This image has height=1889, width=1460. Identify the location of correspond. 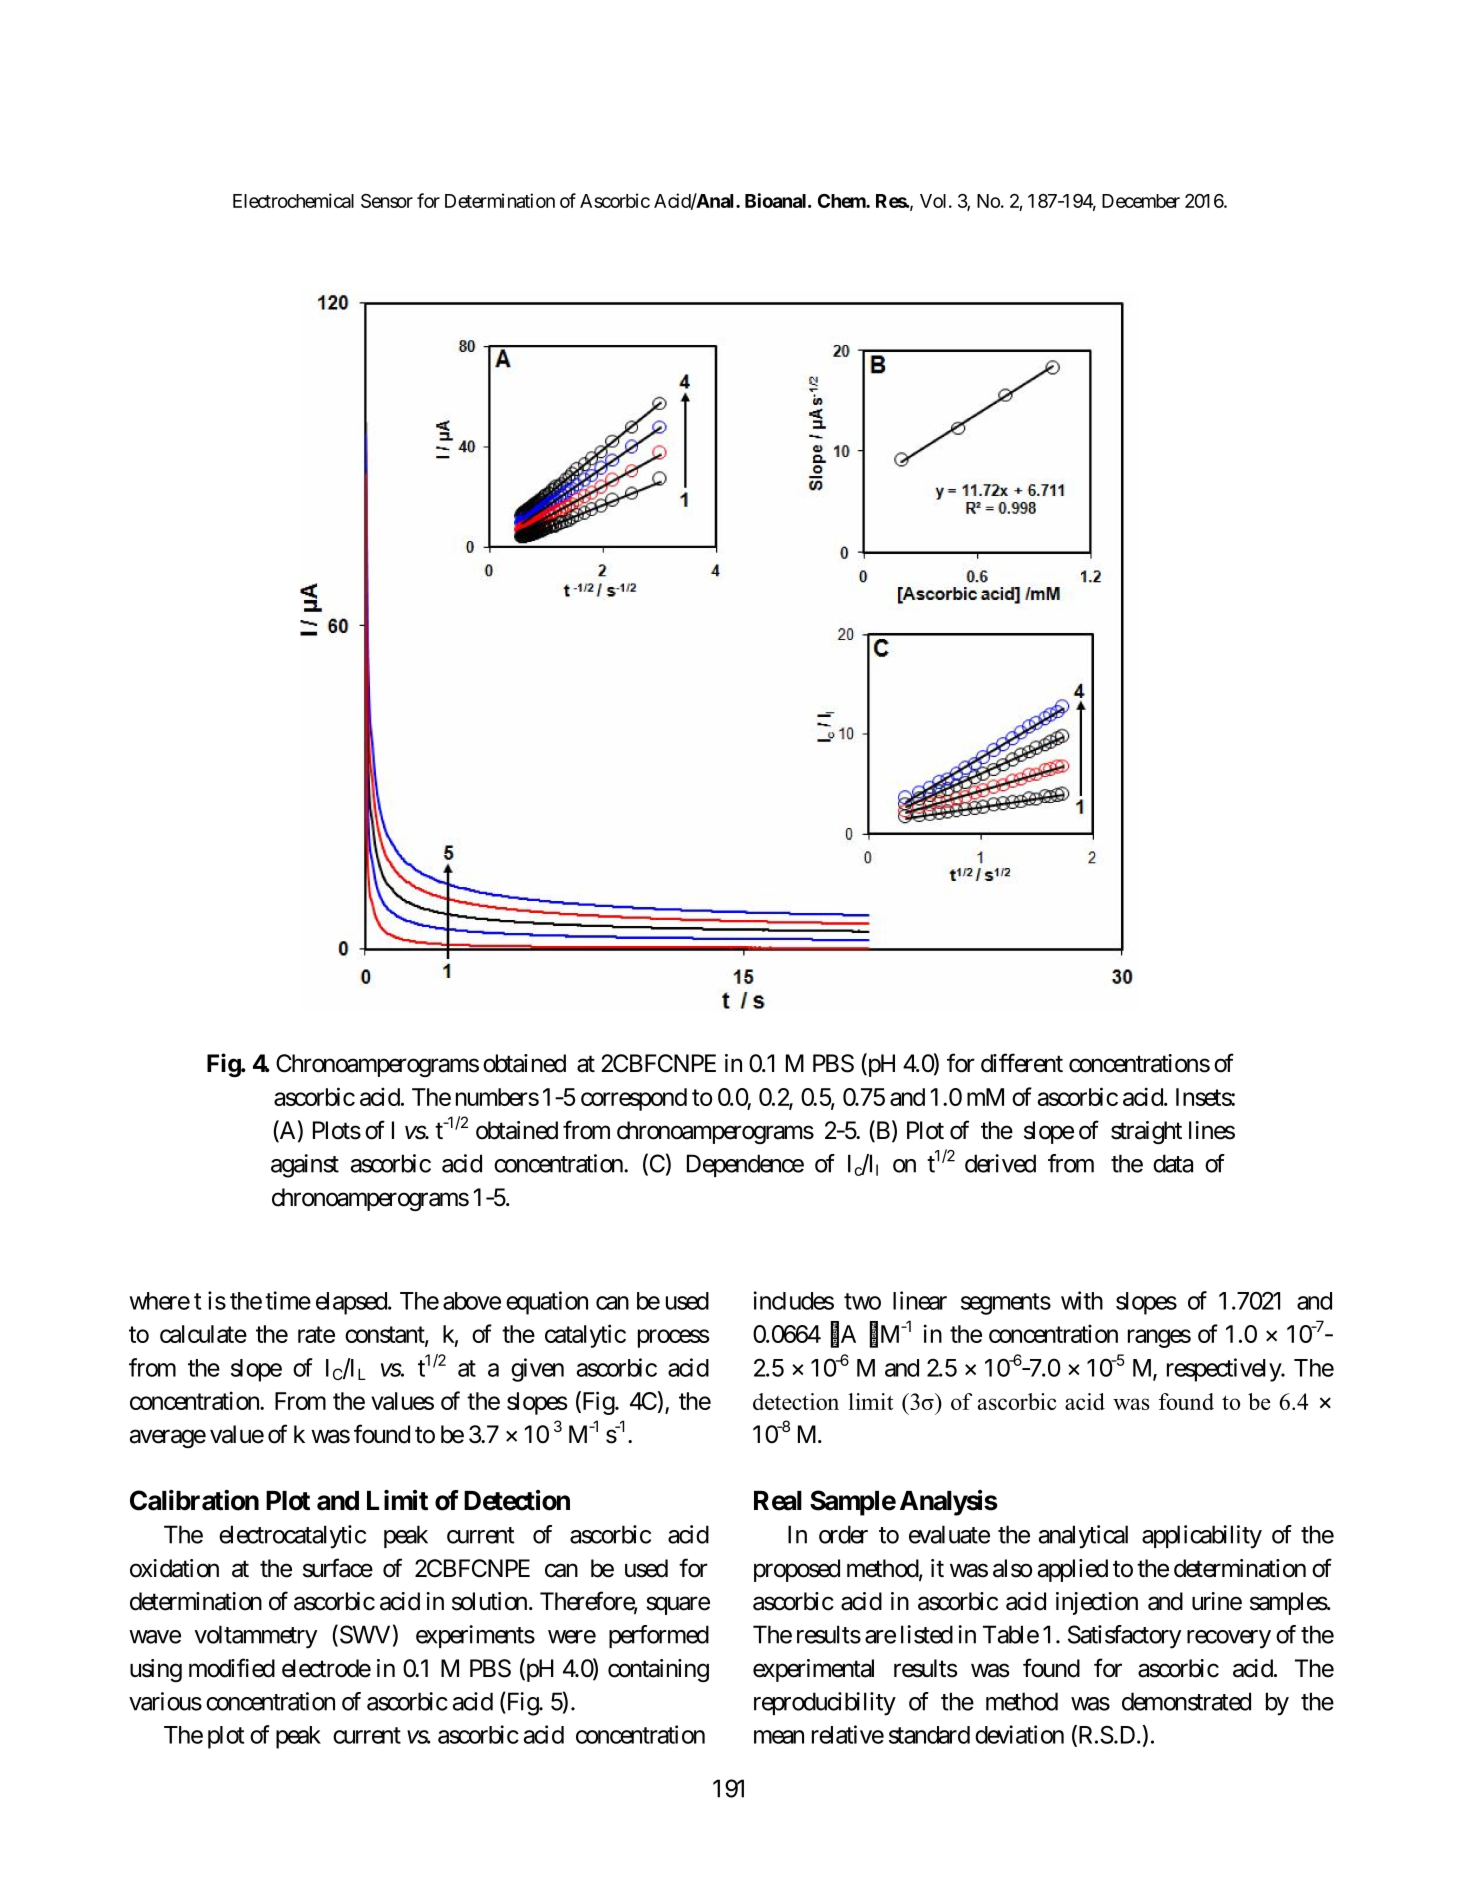
(634, 1099).
